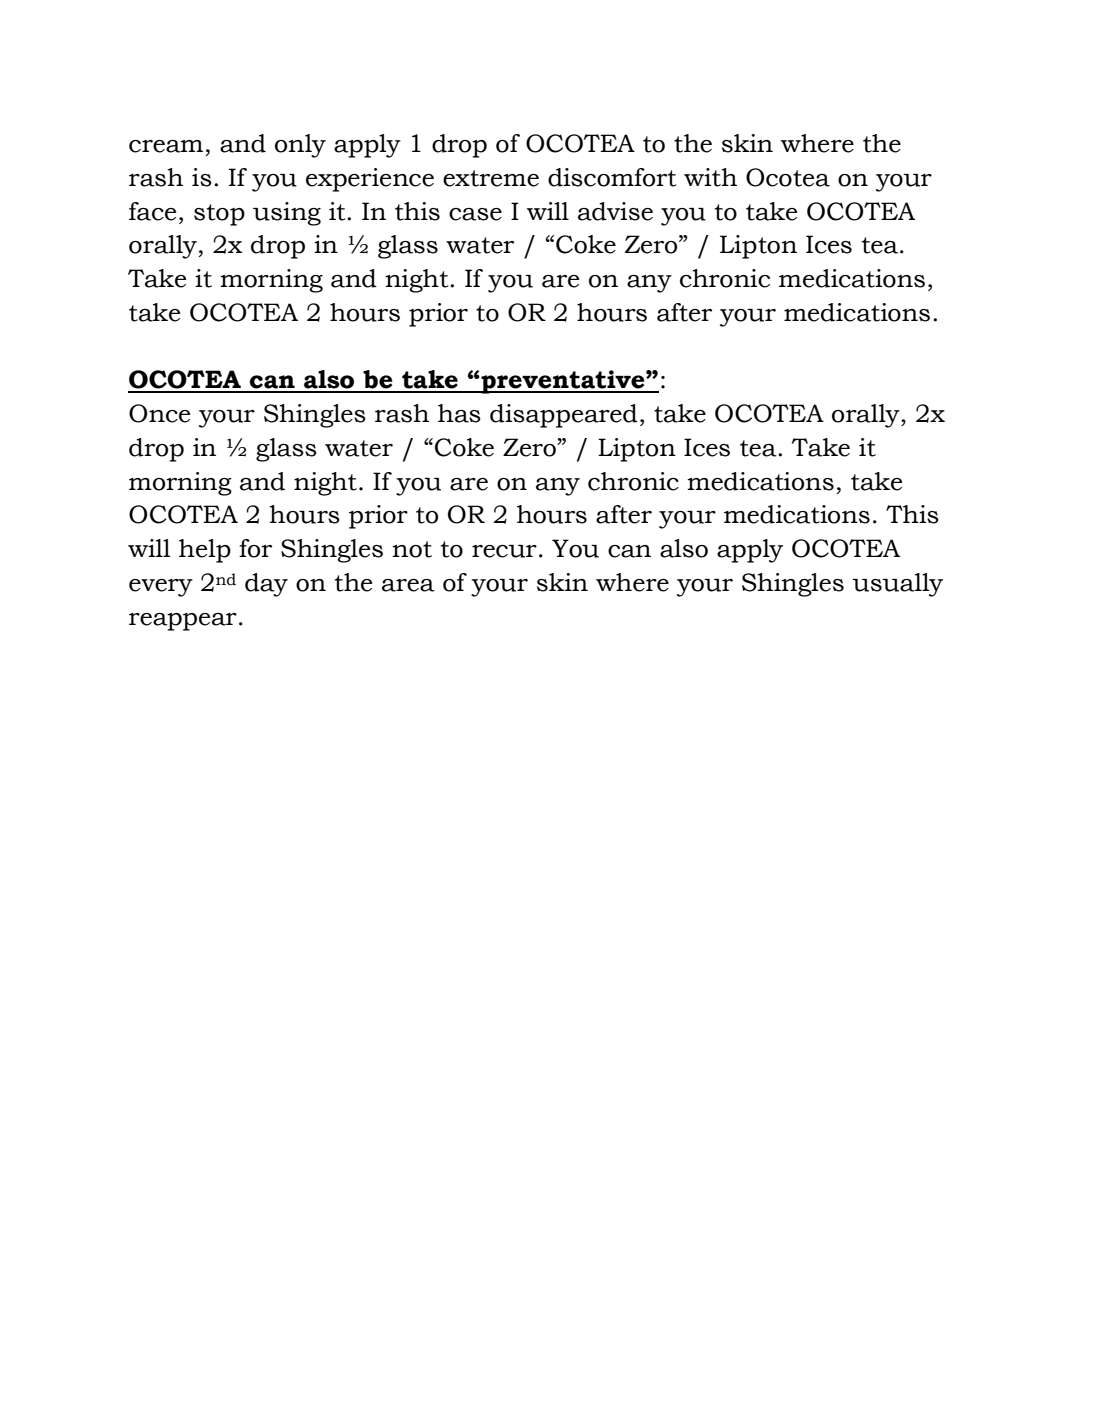 The width and height of the page is (1093, 1414). Describe the element at coordinates (564, 416) in the page. I see `disappeared` at that location.
